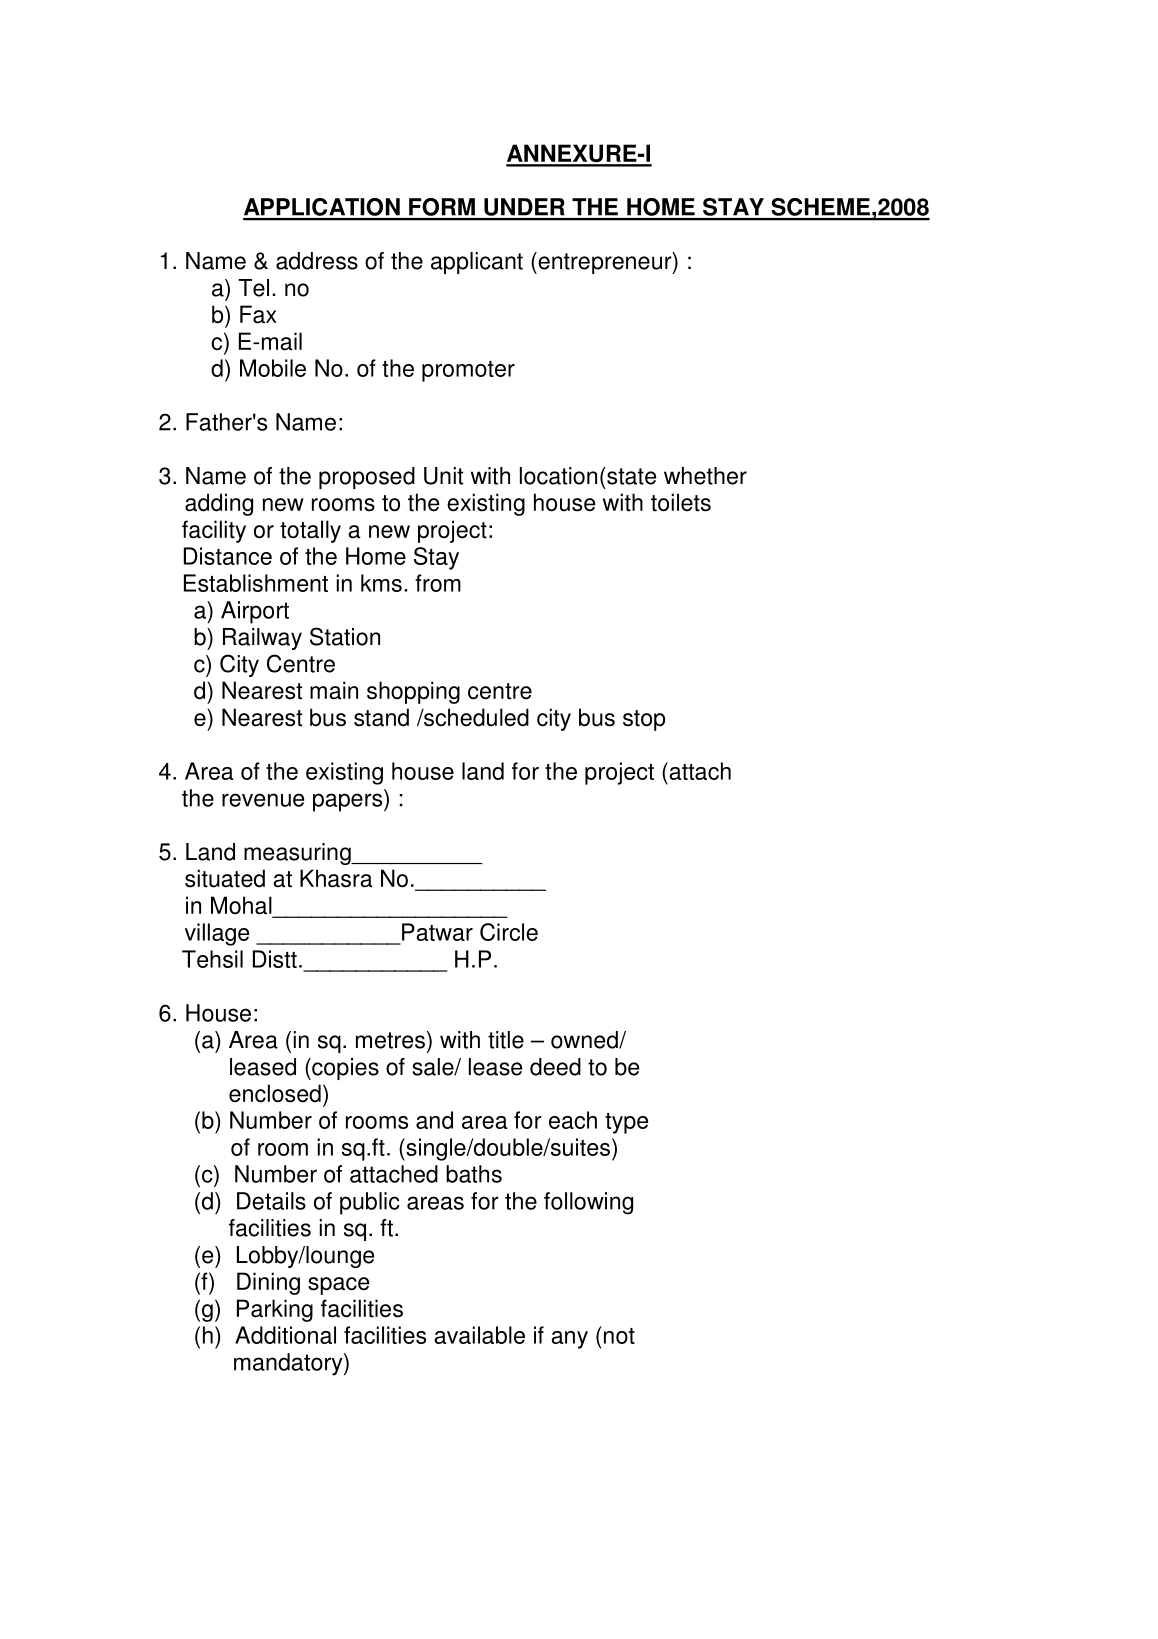  Describe the element at coordinates (253, 288) in the screenshot. I see `Tel` at that location.
